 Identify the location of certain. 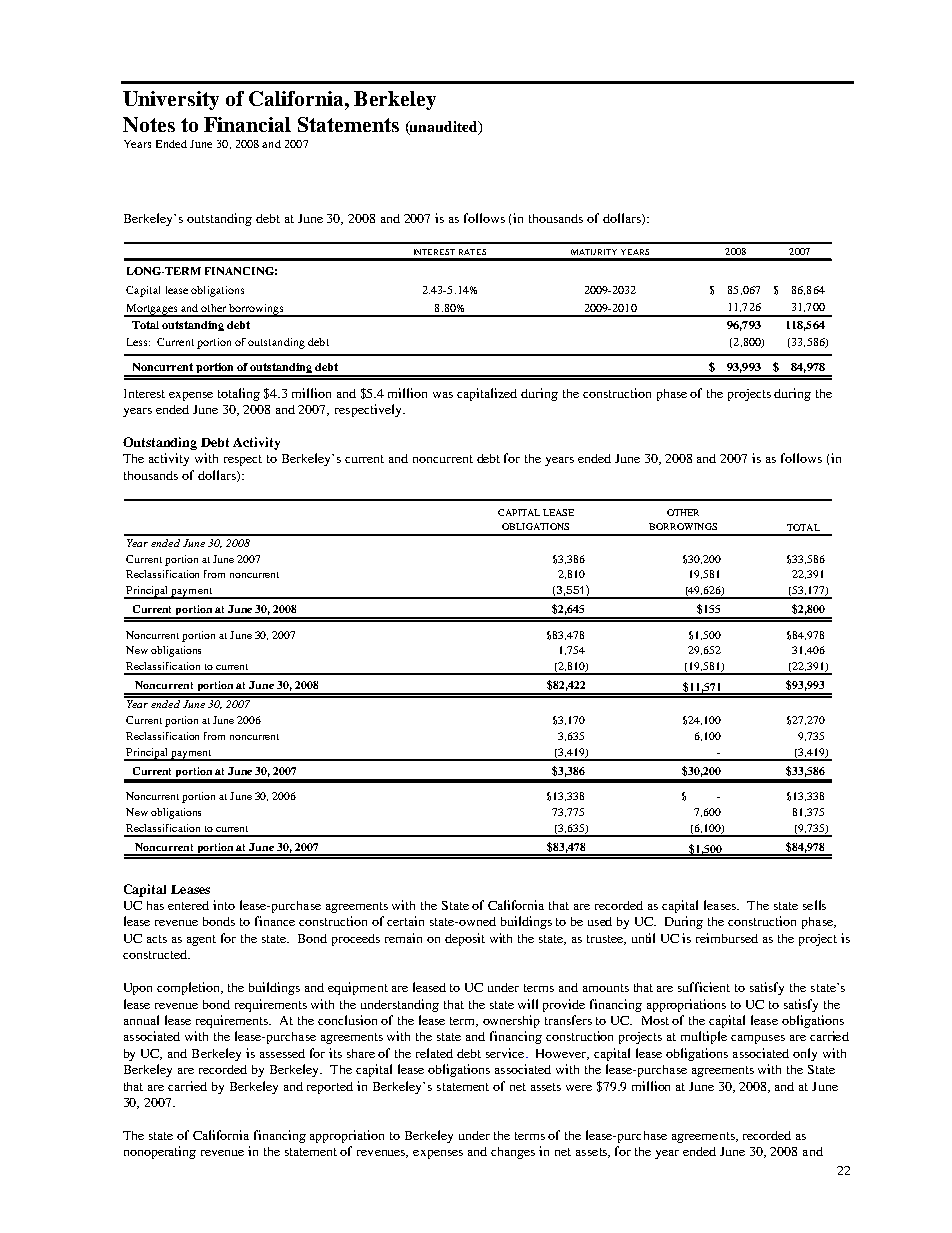
(405, 921).
